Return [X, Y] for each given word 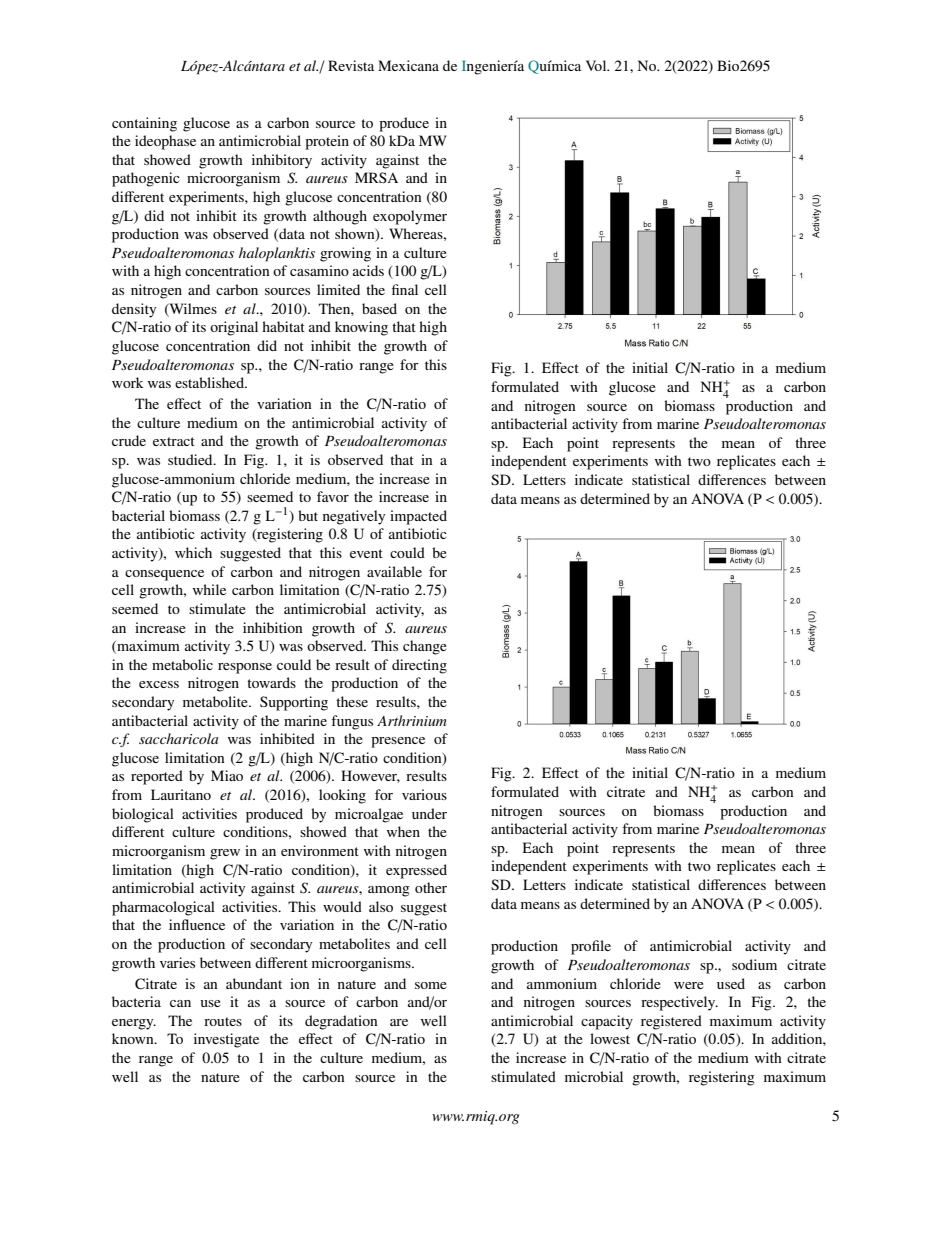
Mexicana [408, 65]
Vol [597, 65]
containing [144, 124]
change [425, 647]
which [193, 552]
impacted [418, 517]
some [431, 985]
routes [223, 1021]
